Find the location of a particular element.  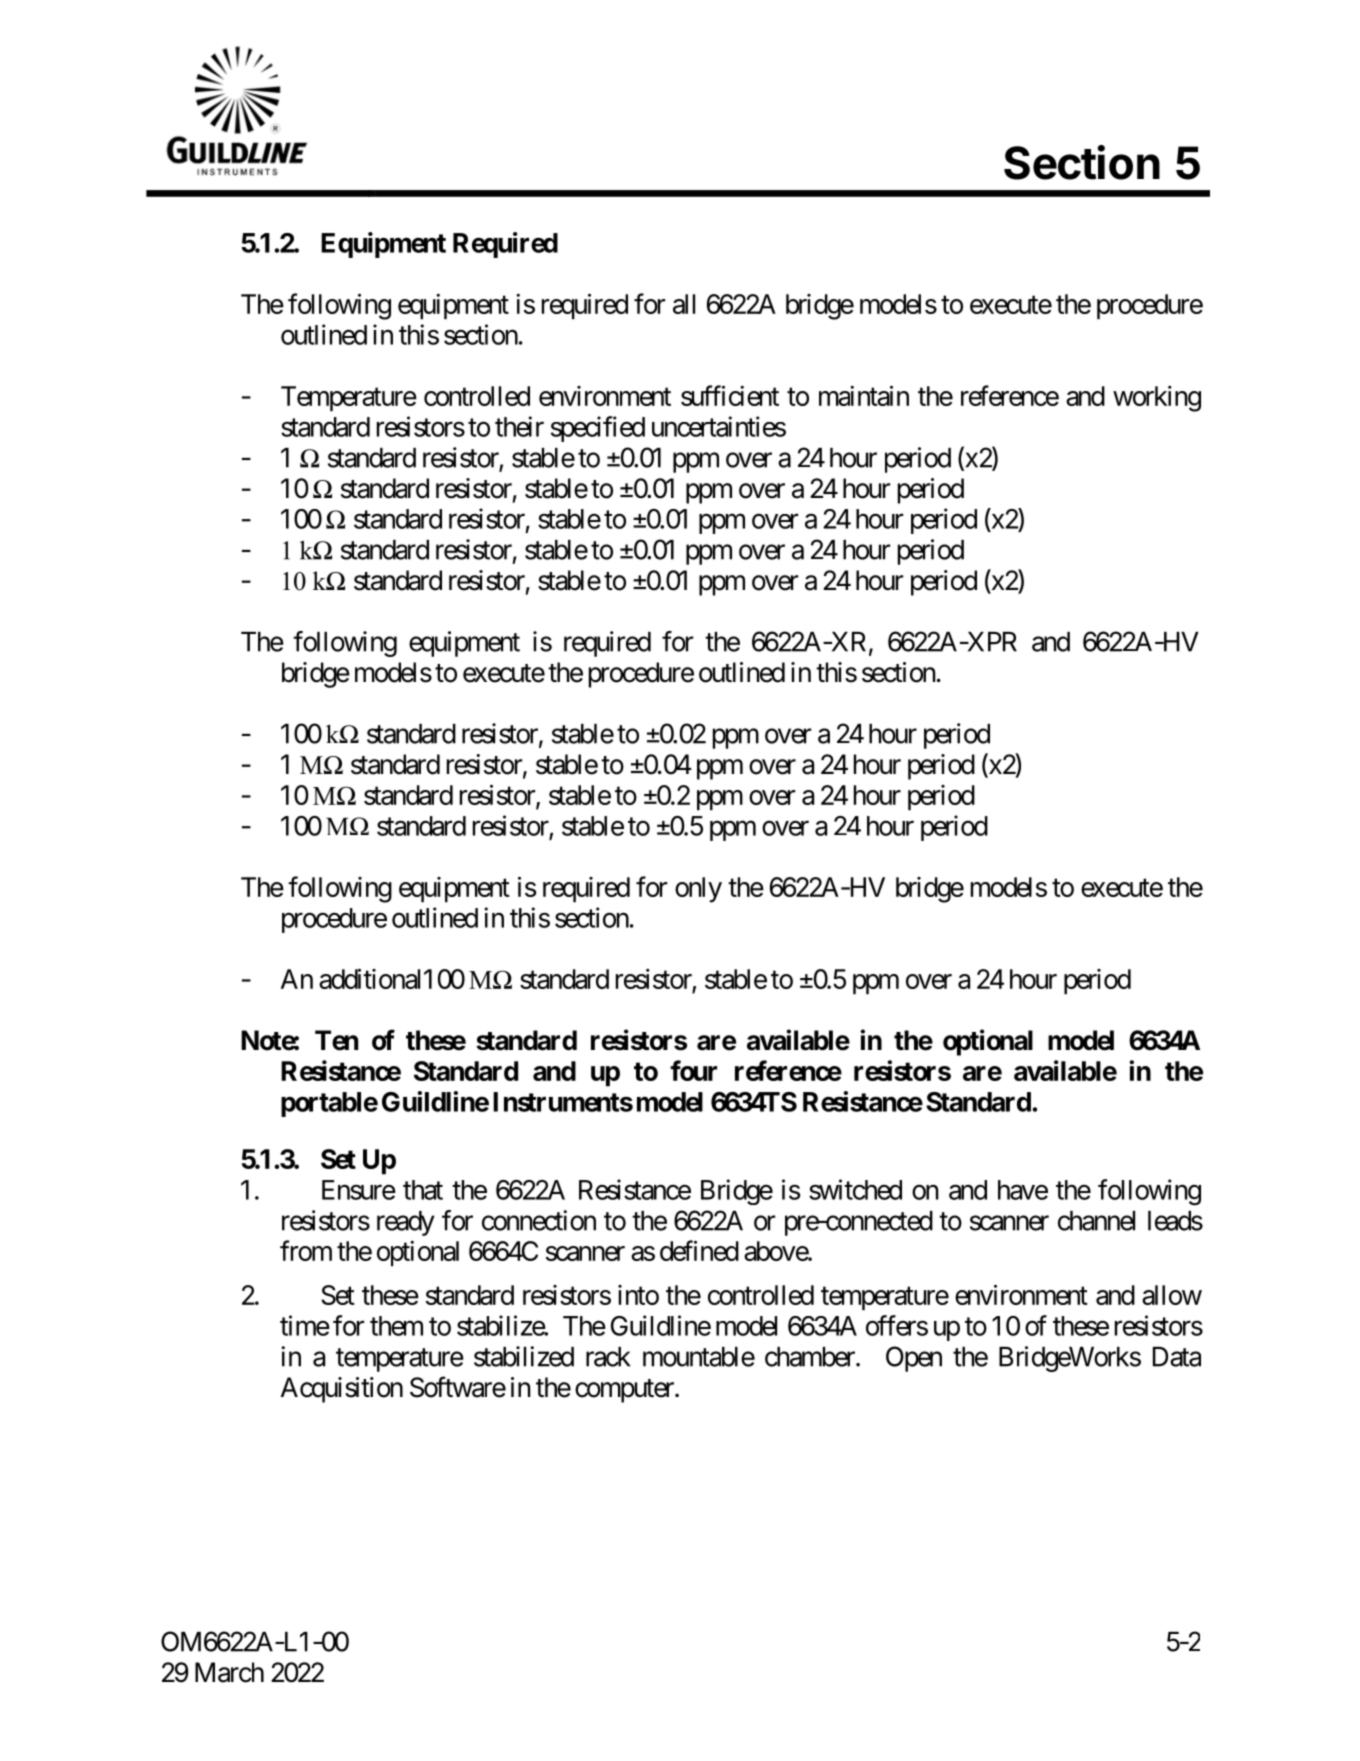

Ten is located at coordinates (336, 1040).
